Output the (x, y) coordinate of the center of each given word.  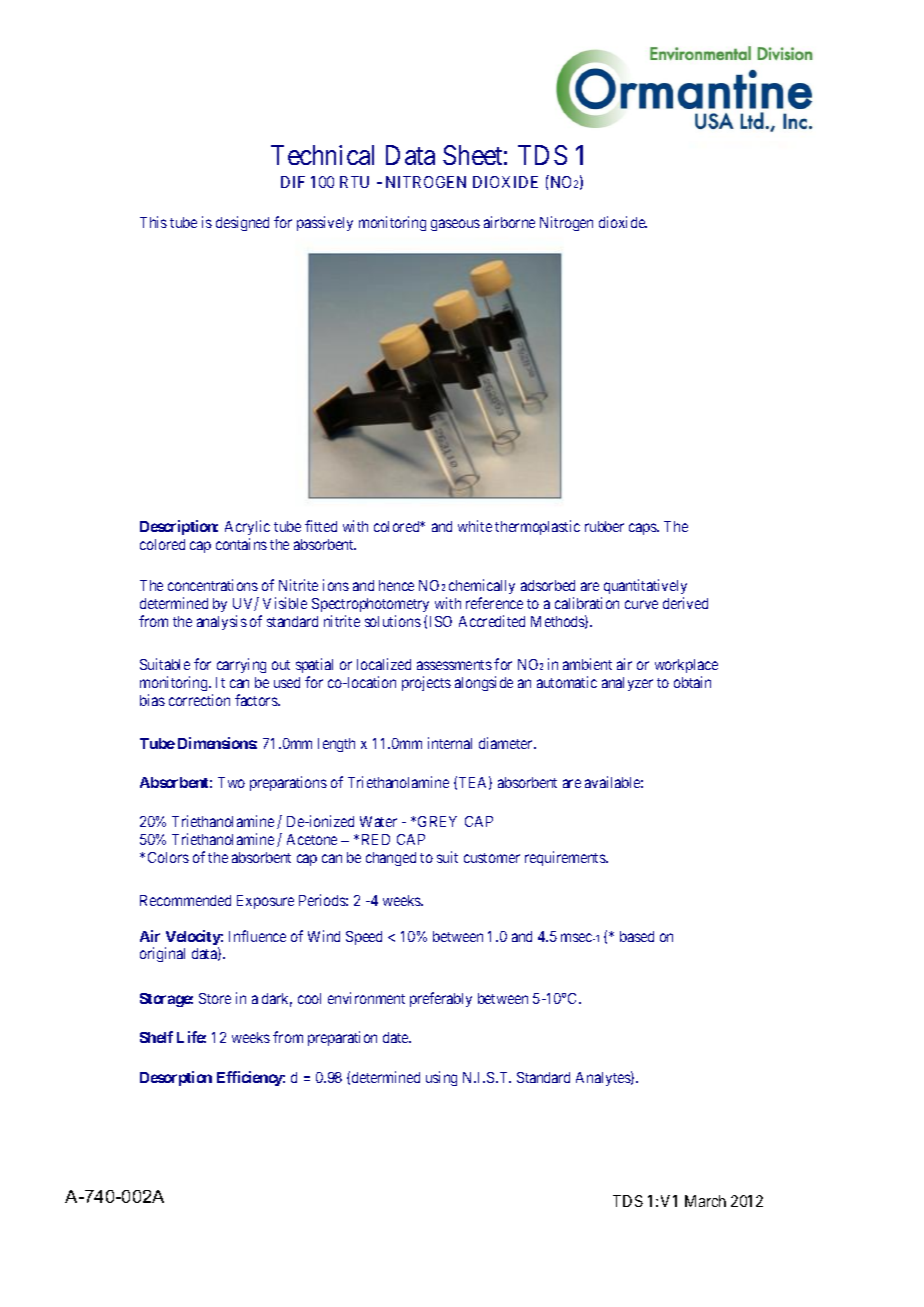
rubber (604, 526)
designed (242, 223)
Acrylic (247, 529)
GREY (437, 821)
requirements (566, 858)
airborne (509, 222)
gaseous (455, 225)
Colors (168, 857)
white (475, 526)
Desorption (176, 1078)
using (441, 1078)
